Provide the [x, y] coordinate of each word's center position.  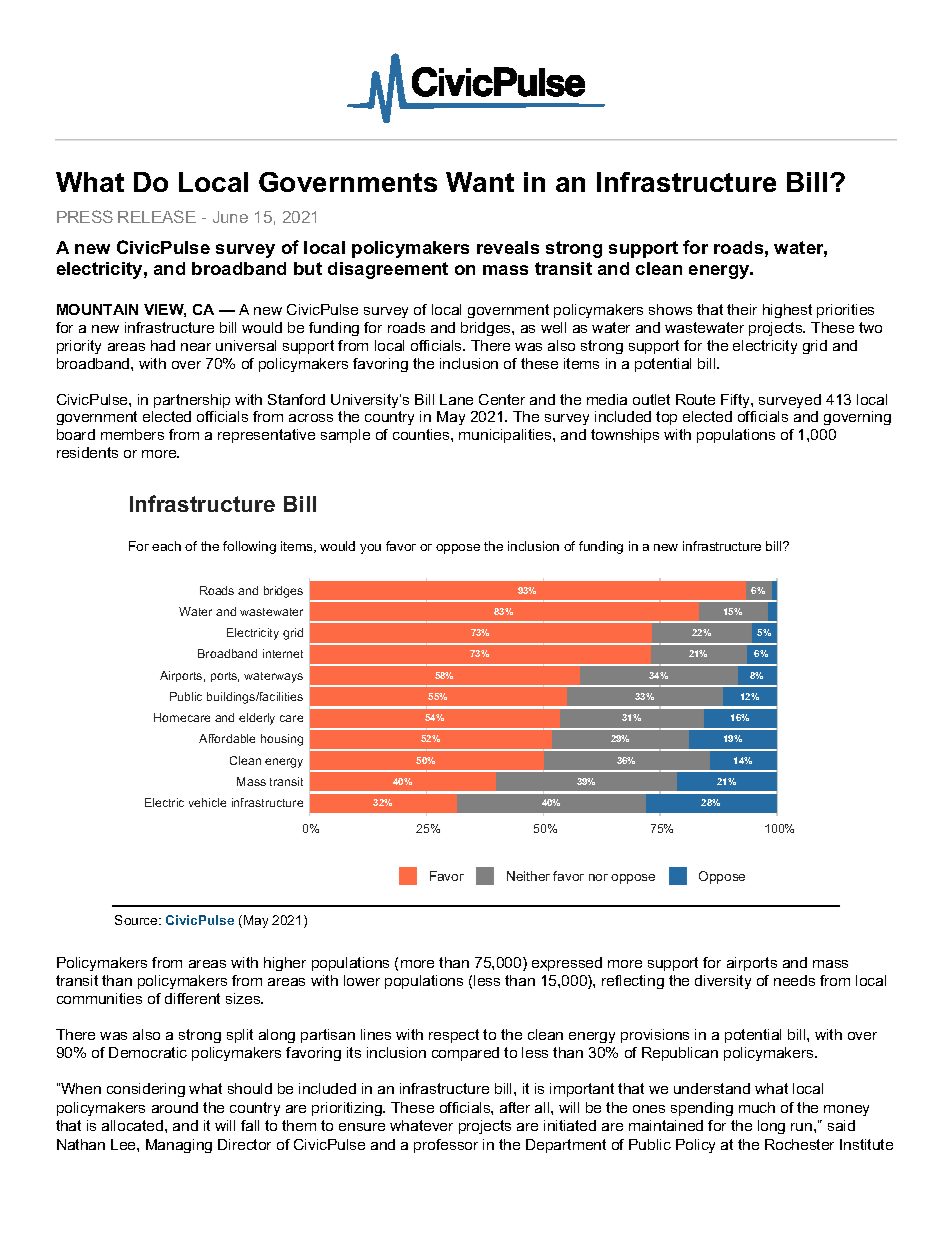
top [666, 418]
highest [787, 311]
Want [480, 182]
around [175, 1107]
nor [598, 877]
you [370, 549]
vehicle [207, 802]
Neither [528, 876]
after [515, 1107]
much [757, 1107]
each [166, 546]
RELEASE [157, 216]
